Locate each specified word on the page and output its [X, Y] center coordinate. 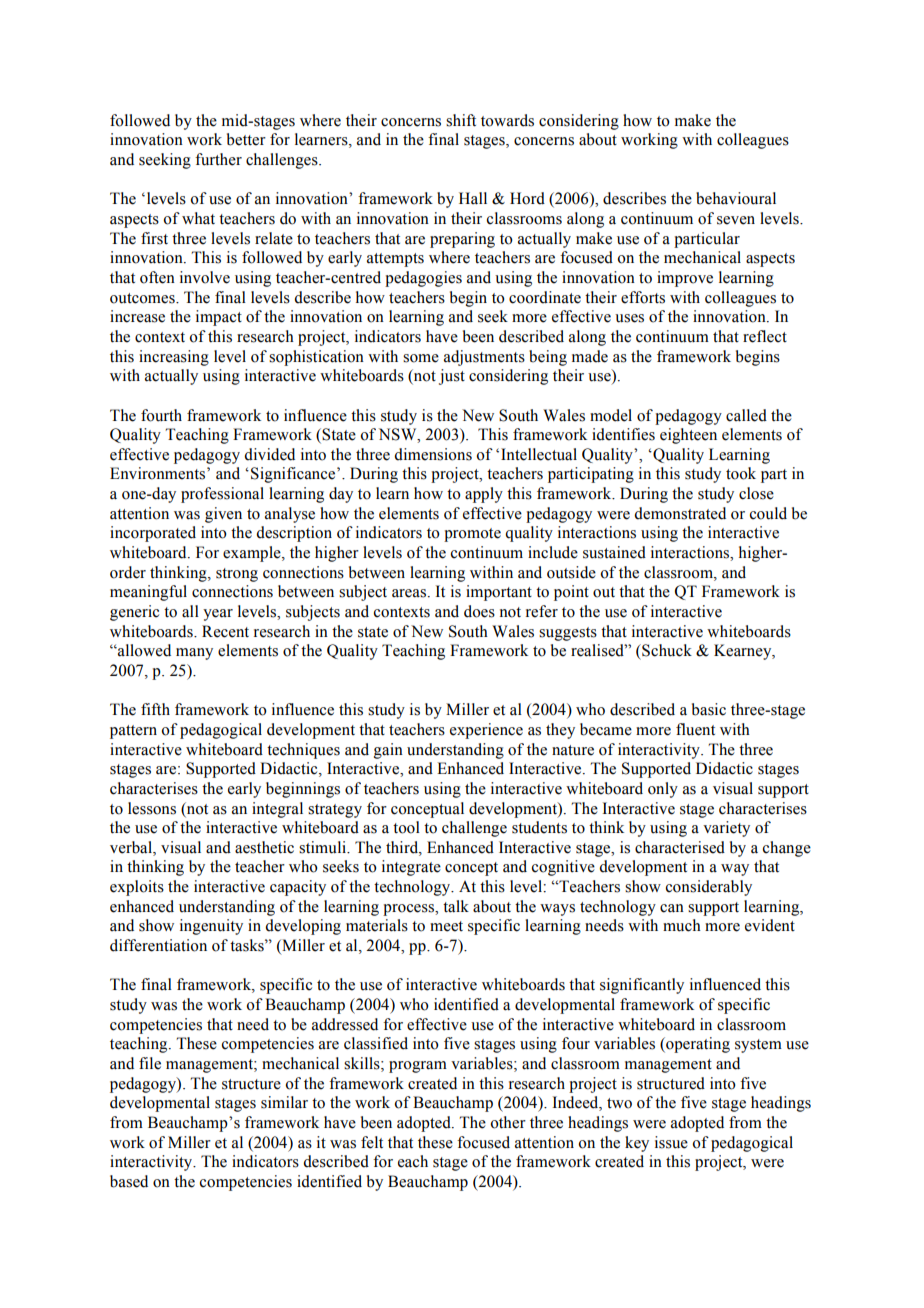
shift [461, 120]
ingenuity [211, 927]
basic [709, 709]
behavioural [736, 198]
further [218, 159]
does [479, 611]
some [421, 358]
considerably [709, 888]
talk [456, 906]
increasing [174, 358]
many [194, 654]
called [746, 415]
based [129, 1181]
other [508, 1122]
